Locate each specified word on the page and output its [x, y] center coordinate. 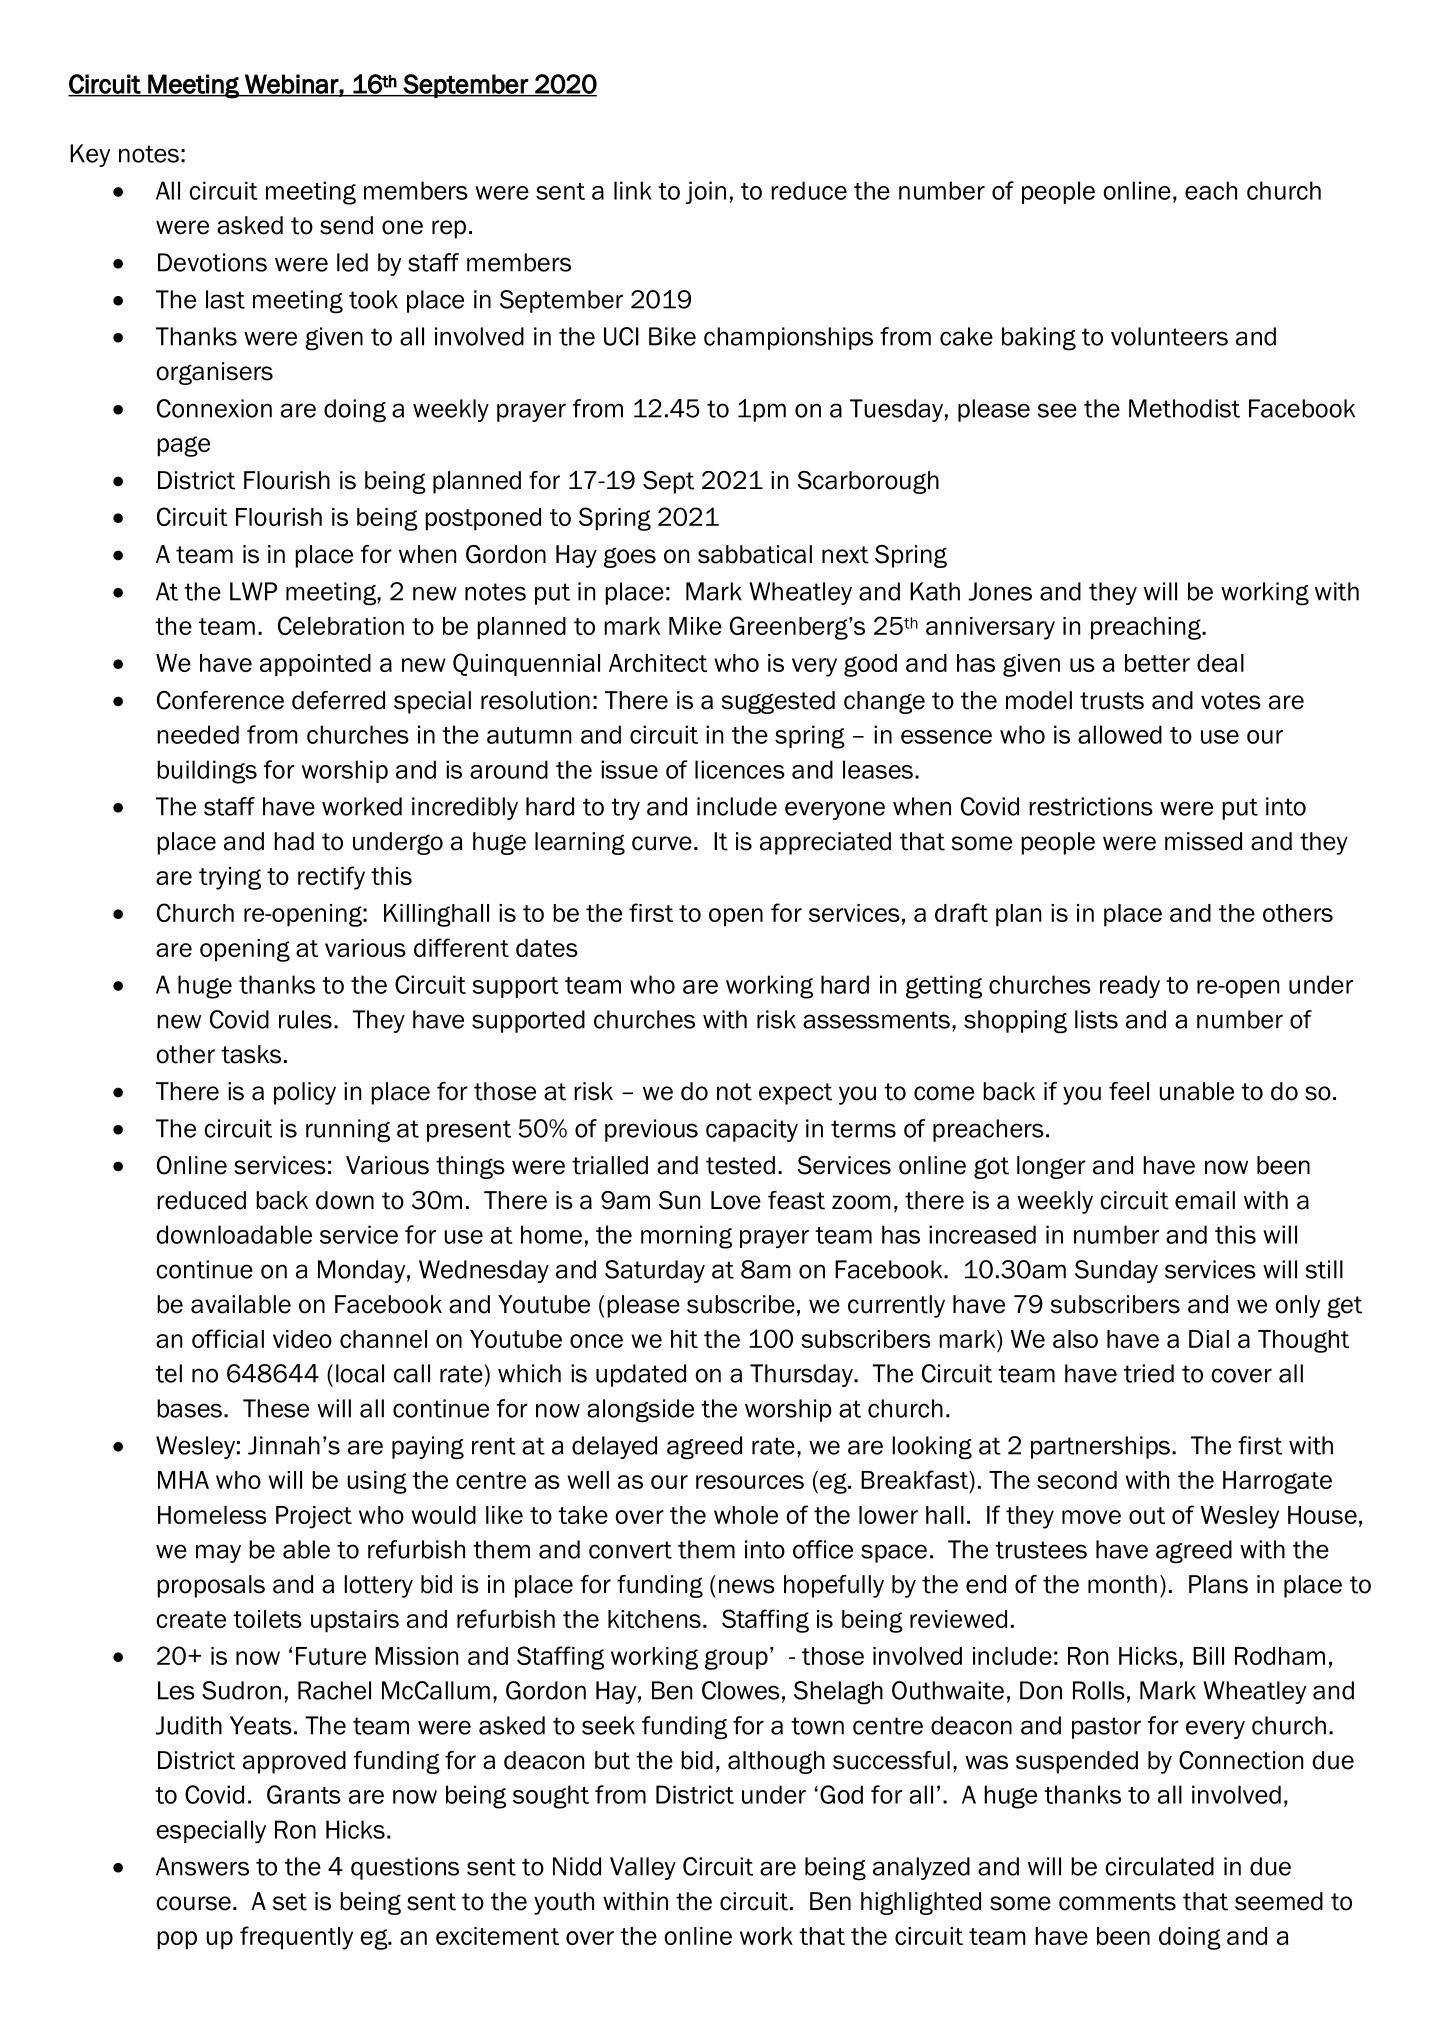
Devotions [212, 262]
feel [1129, 1091]
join [706, 192]
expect [795, 1094]
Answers [202, 1866]
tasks [251, 1054]
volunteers [1169, 336]
